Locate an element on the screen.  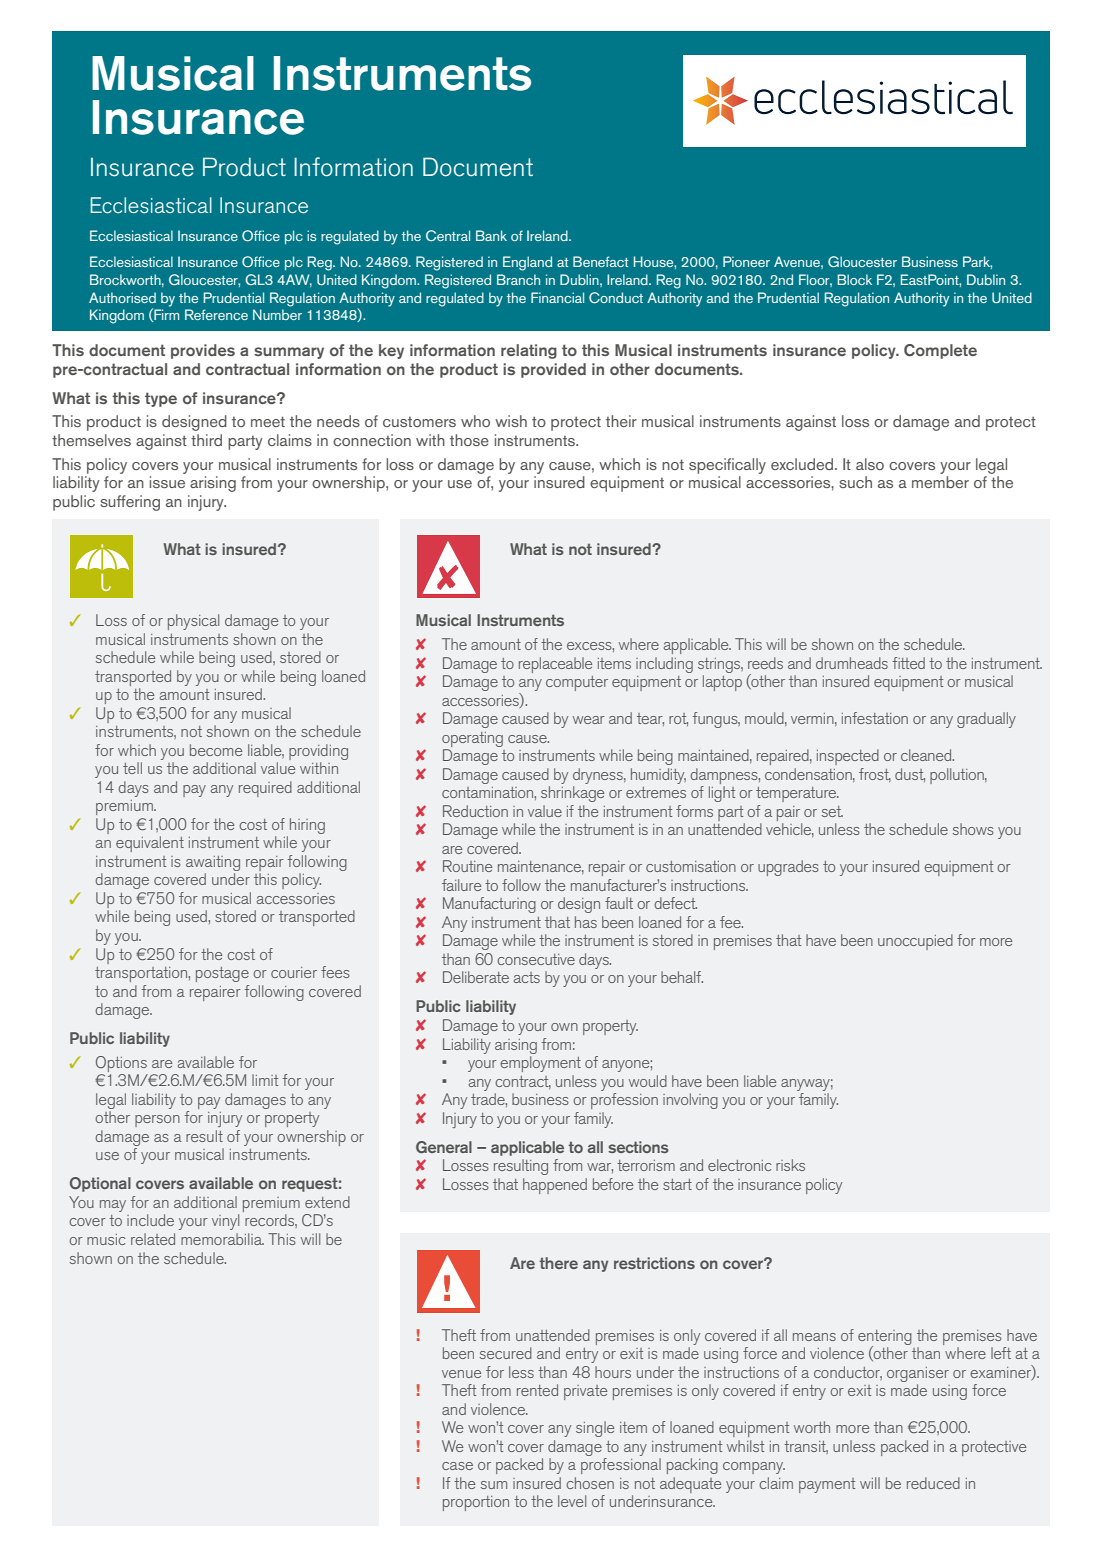
risks is located at coordinates (790, 1165).
